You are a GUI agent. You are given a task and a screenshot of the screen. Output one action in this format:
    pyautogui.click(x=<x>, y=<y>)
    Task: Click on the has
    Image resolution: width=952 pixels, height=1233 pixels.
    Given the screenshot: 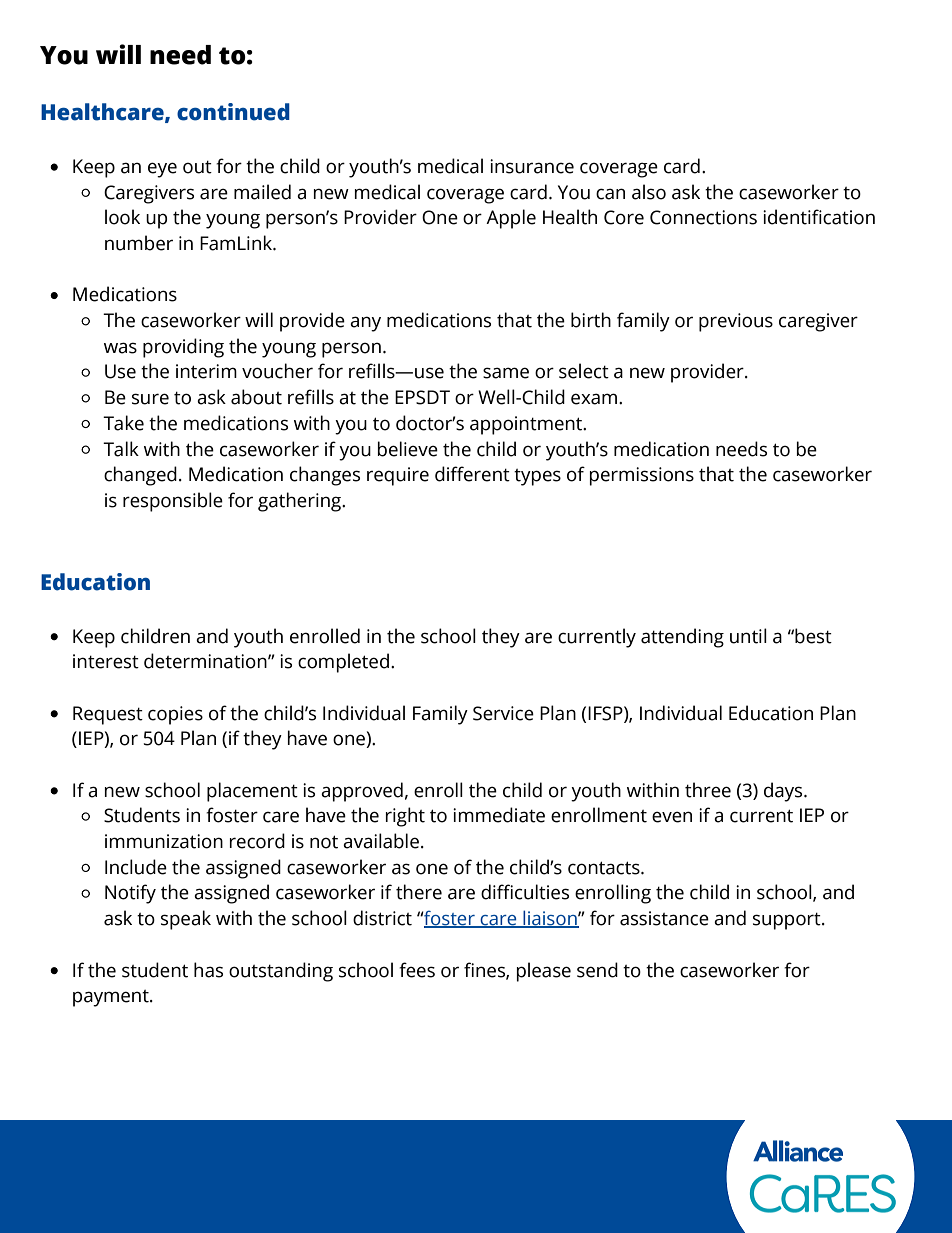 What is the action you would take?
    pyautogui.click(x=208, y=970)
